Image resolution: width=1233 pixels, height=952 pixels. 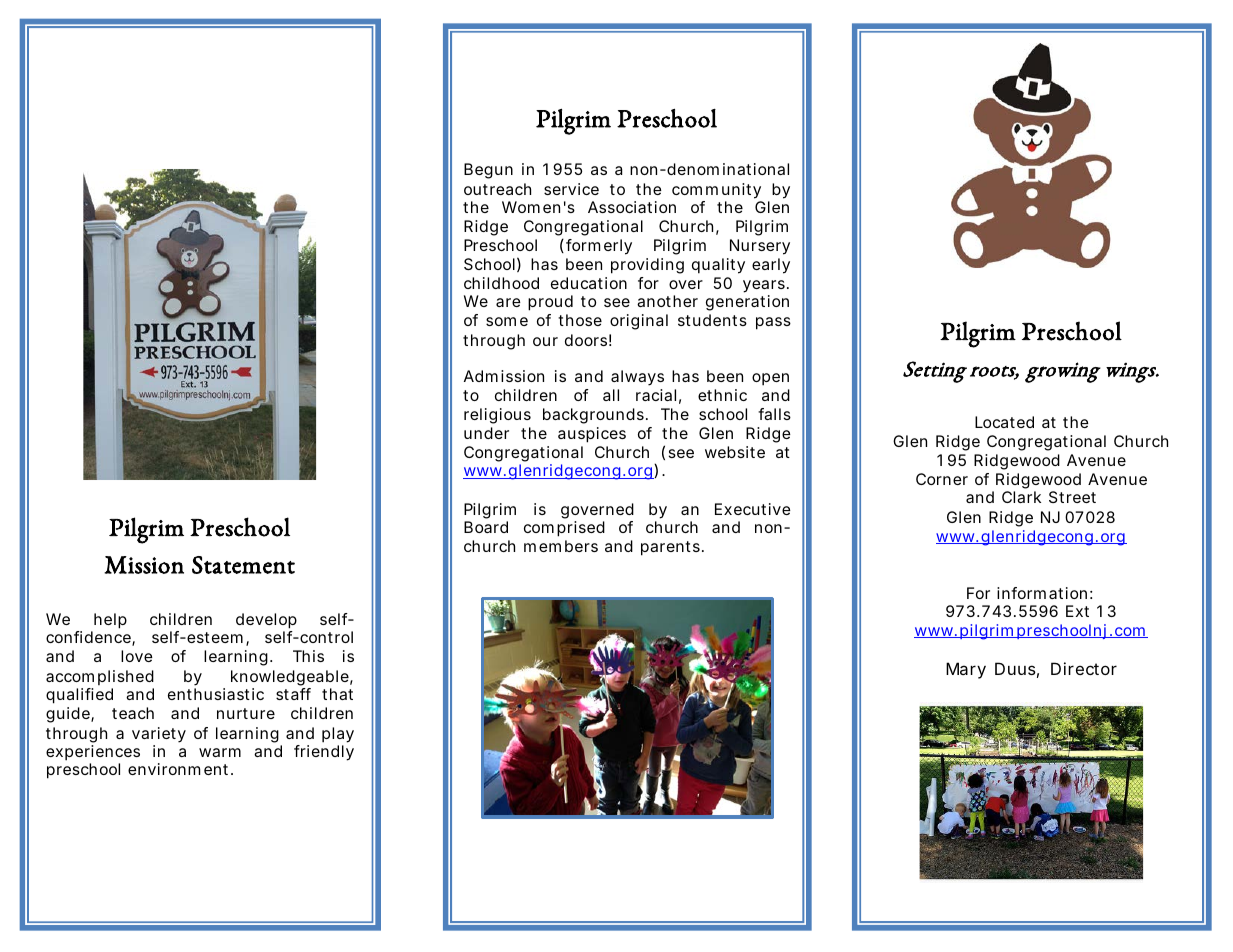 I want to click on under, so click(x=486, y=433).
